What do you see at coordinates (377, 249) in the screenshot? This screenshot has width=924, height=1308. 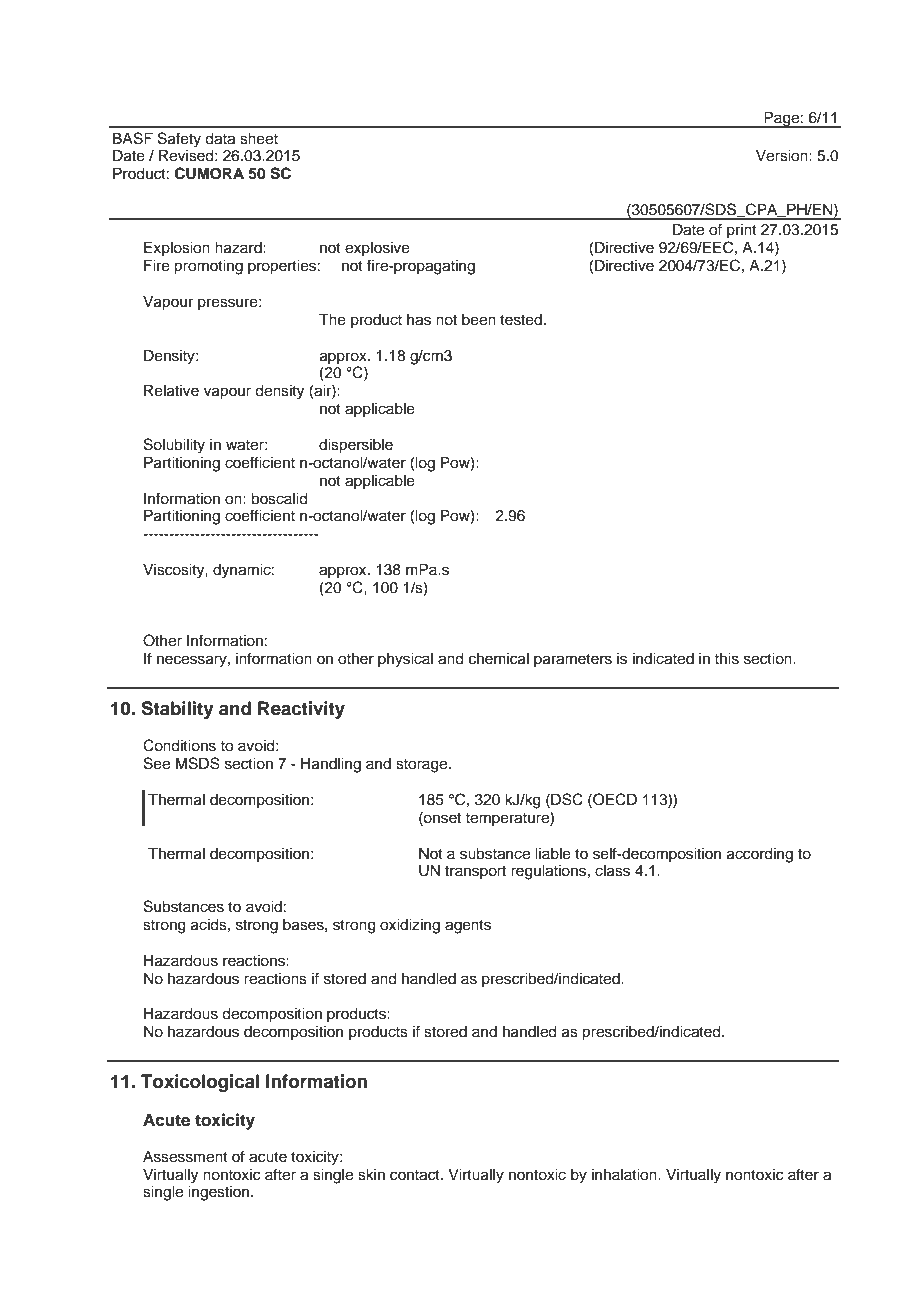 I see `explosive` at bounding box center [377, 249].
